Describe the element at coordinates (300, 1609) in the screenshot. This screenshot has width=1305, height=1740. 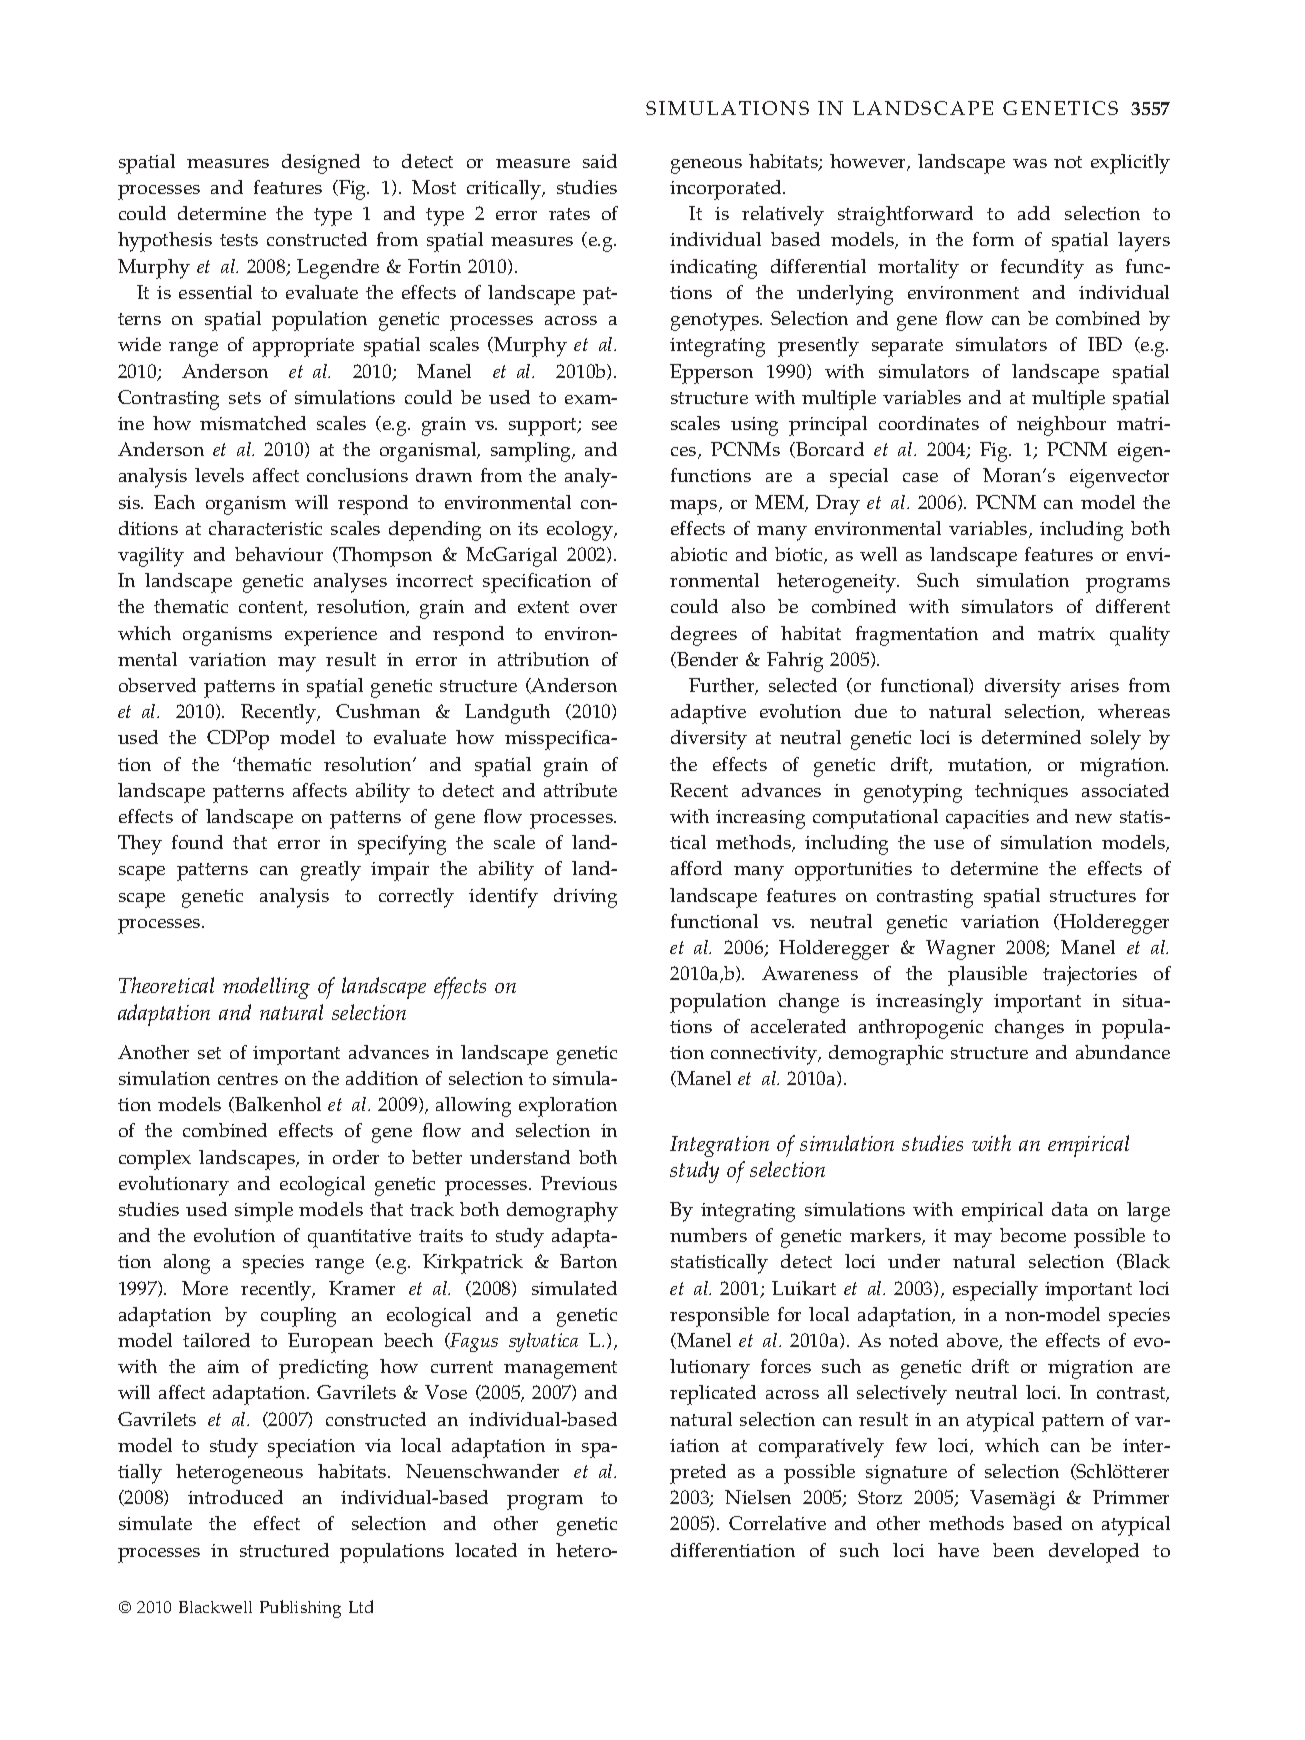
I see `Publishing` at that location.
